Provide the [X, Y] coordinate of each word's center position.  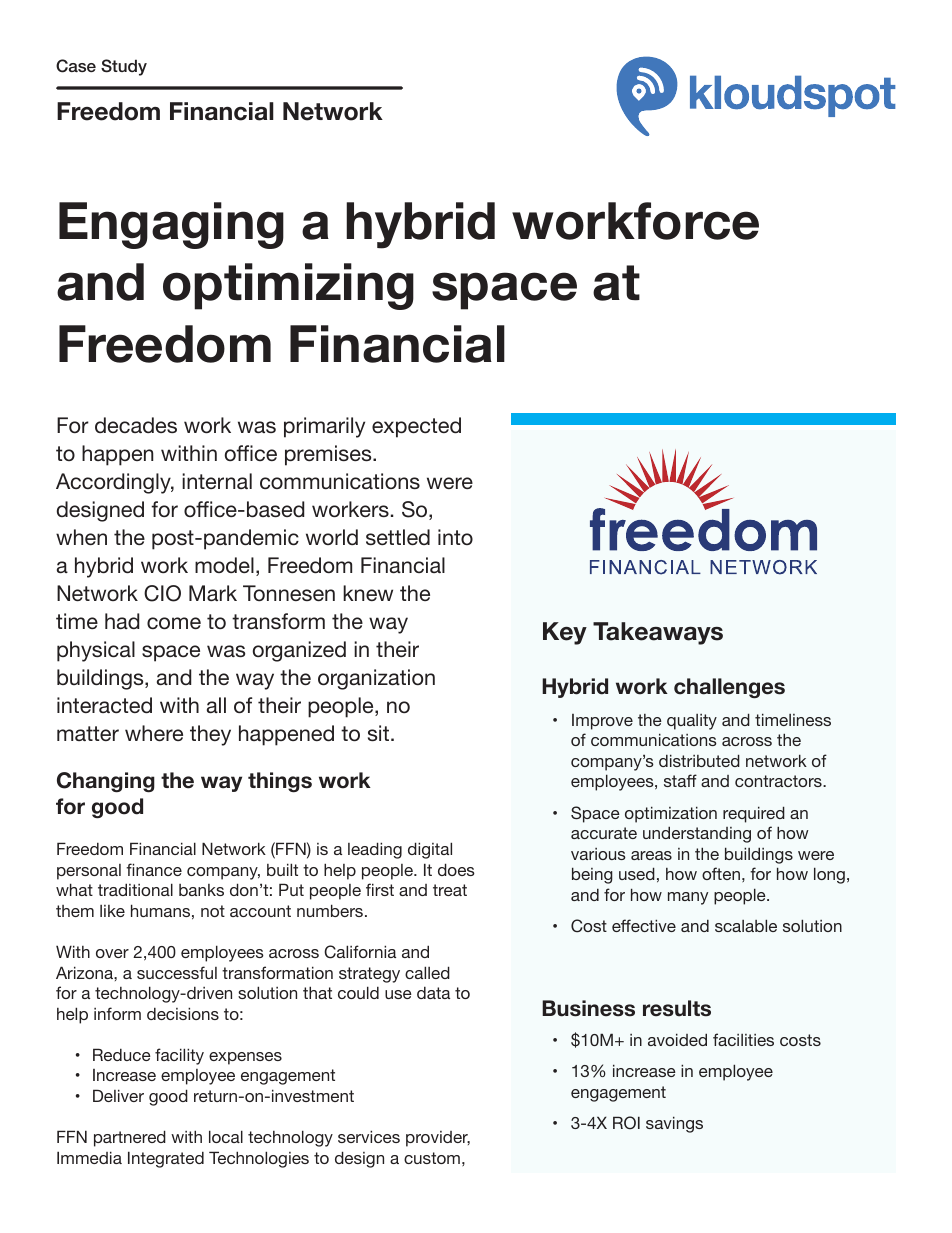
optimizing [288, 286]
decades [136, 425]
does [456, 869]
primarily [324, 427]
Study [124, 67]
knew [368, 593]
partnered [130, 1138]
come [174, 623]
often [721, 873]
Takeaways [658, 633]
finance [154, 869]
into [455, 537]
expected [416, 427]
